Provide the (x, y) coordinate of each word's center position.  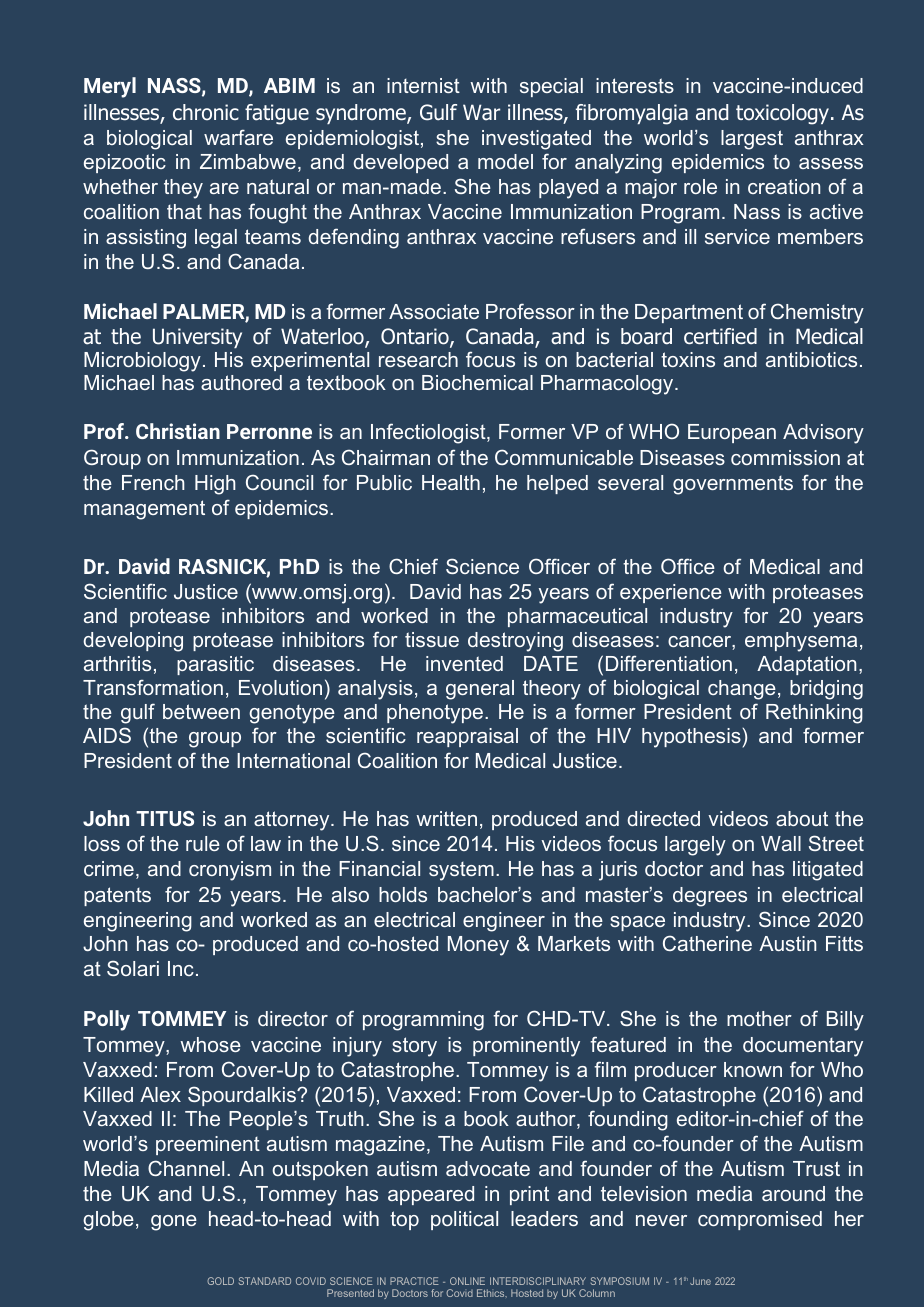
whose (210, 1044)
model (505, 161)
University (197, 338)
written (446, 818)
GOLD (220, 1281)
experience (671, 593)
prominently (526, 1047)
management (144, 510)
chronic (206, 112)
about (802, 818)
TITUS (165, 818)
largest (752, 140)
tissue (432, 639)
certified (720, 336)
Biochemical (477, 382)
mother (759, 1018)
